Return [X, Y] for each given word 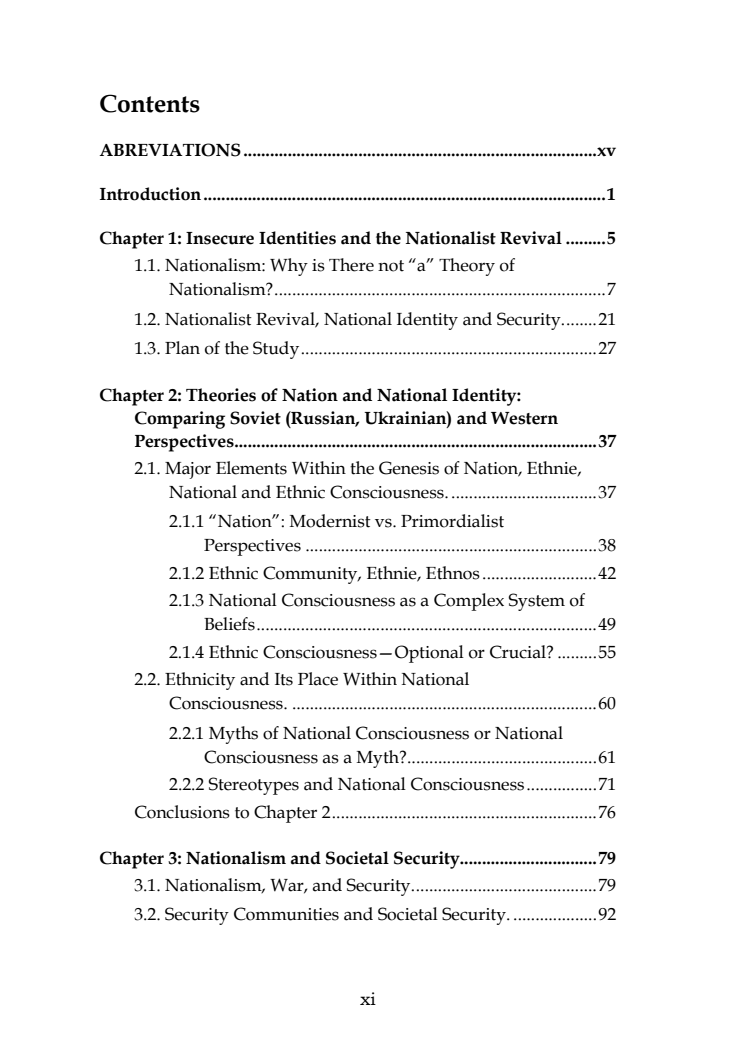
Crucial [519, 652]
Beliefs [229, 624]
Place [318, 679]
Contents [150, 103]
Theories [221, 395]
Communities [286, 914]
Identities [297, 238]
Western [524, 418]
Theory [467, 267]
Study [277, 350]
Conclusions [182, 812]
